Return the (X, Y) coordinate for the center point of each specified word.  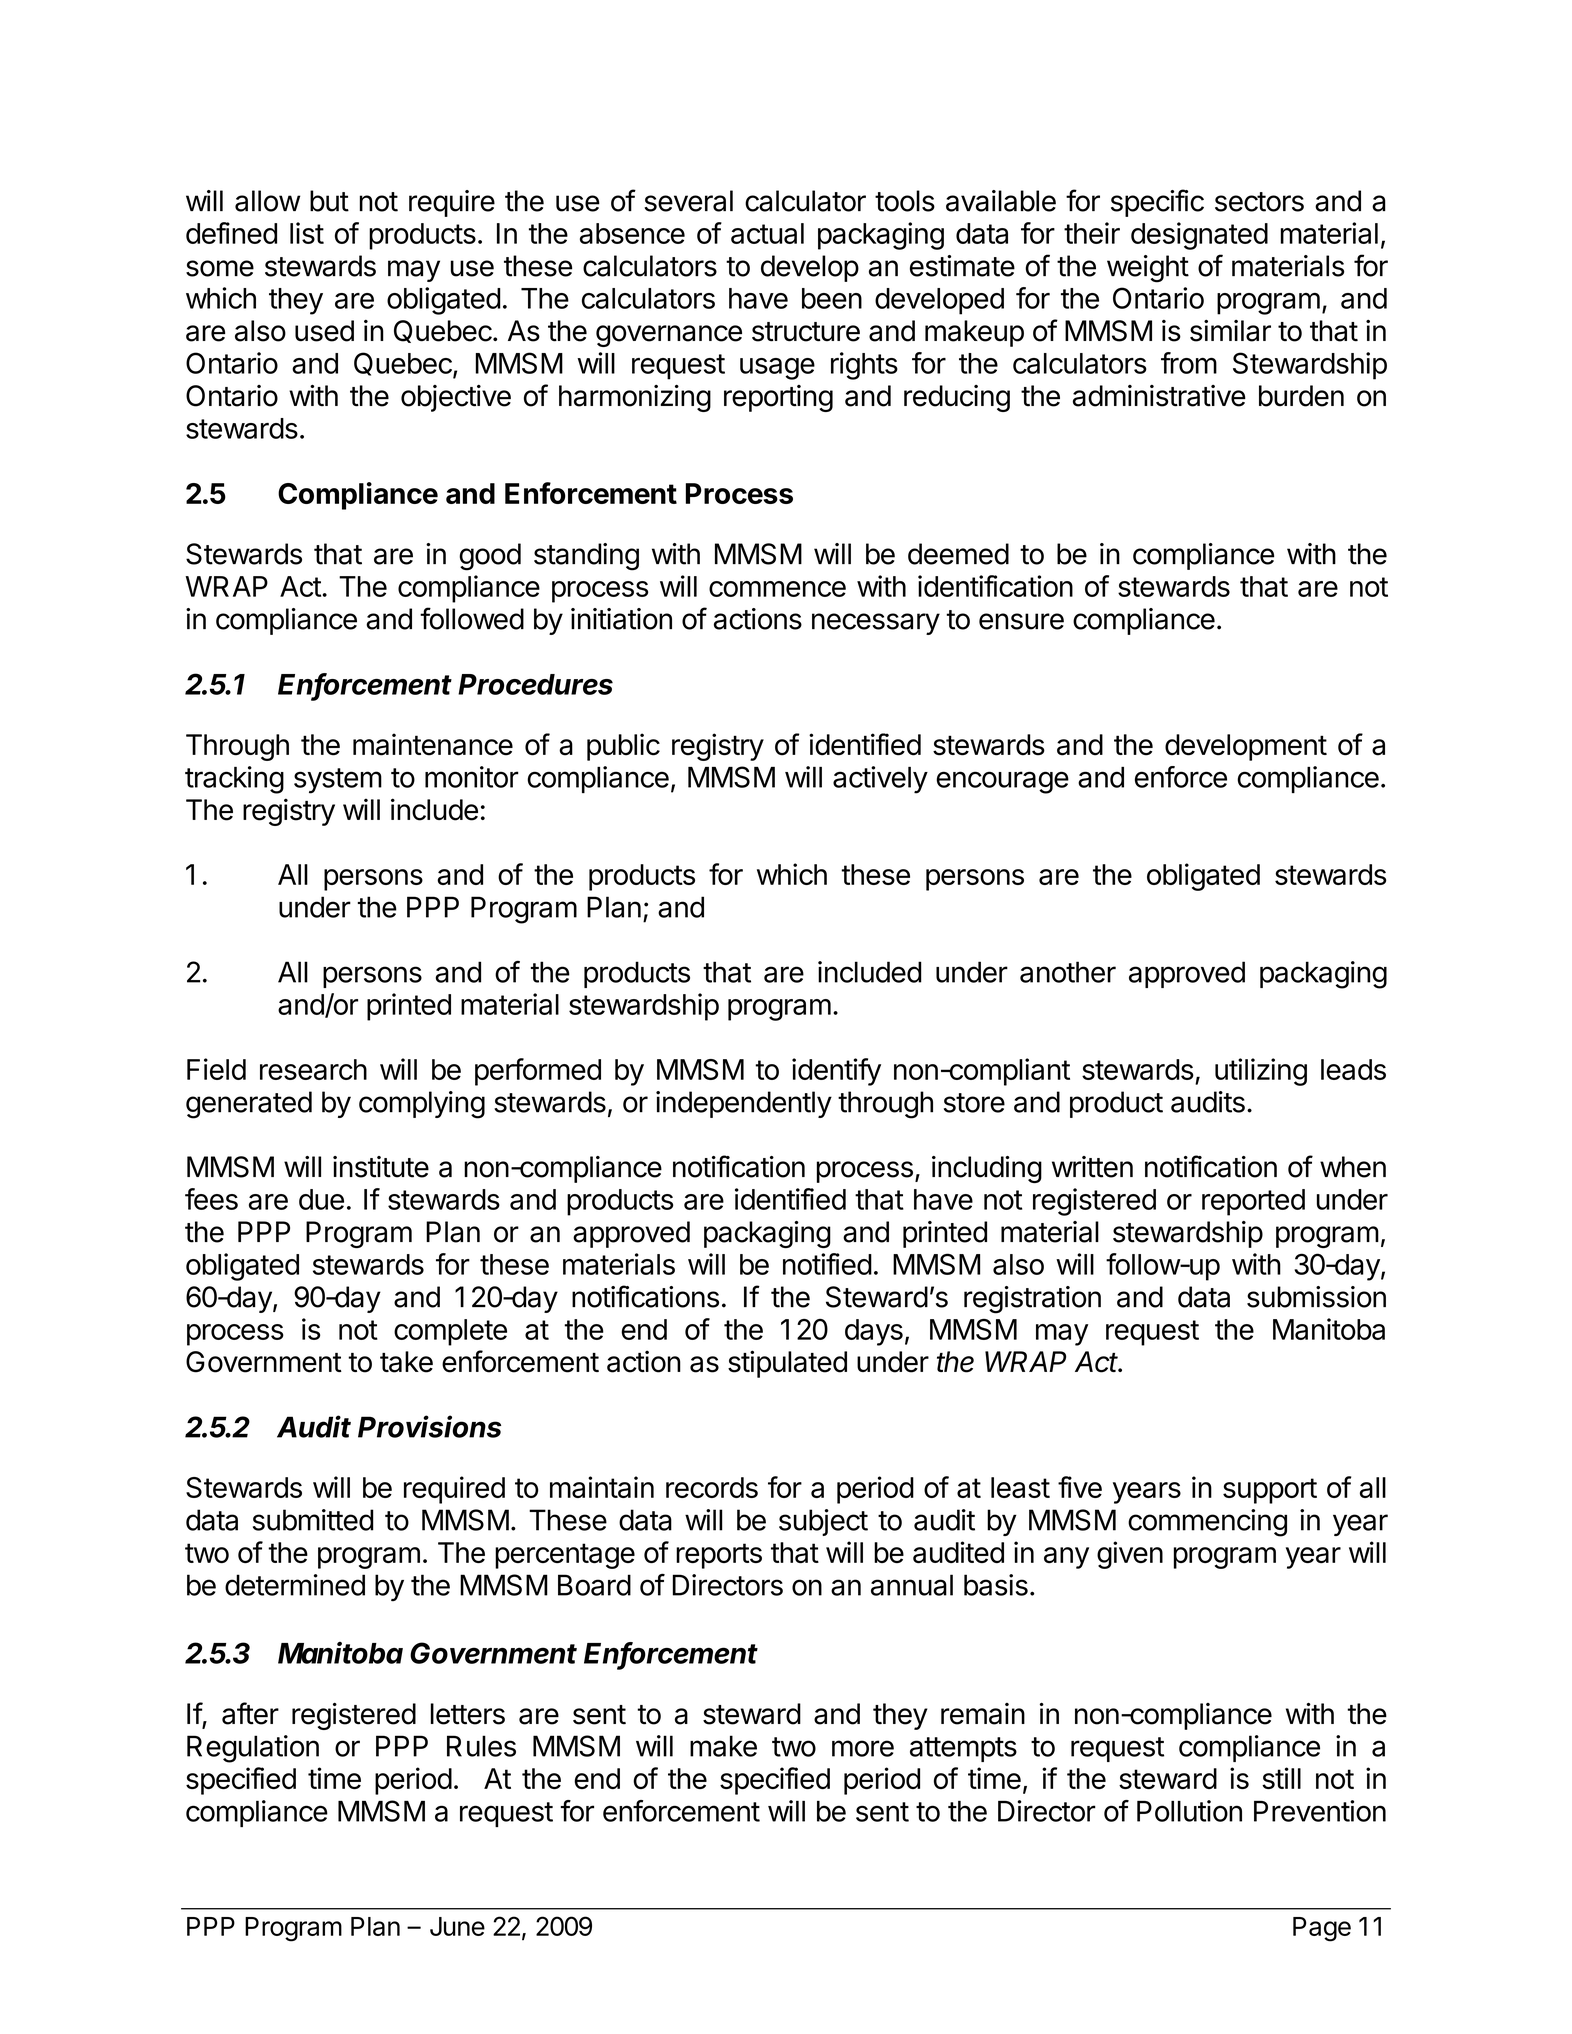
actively (880, 780)
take (406, 1362)
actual (767, 233)
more (863, 1748)
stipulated (787, 1364)
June (457, 1926)
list (307, 233)
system (338, 781)
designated (1199, 236)
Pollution (1189, 1811)
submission (1316, 1297)
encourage (1002, 782)
